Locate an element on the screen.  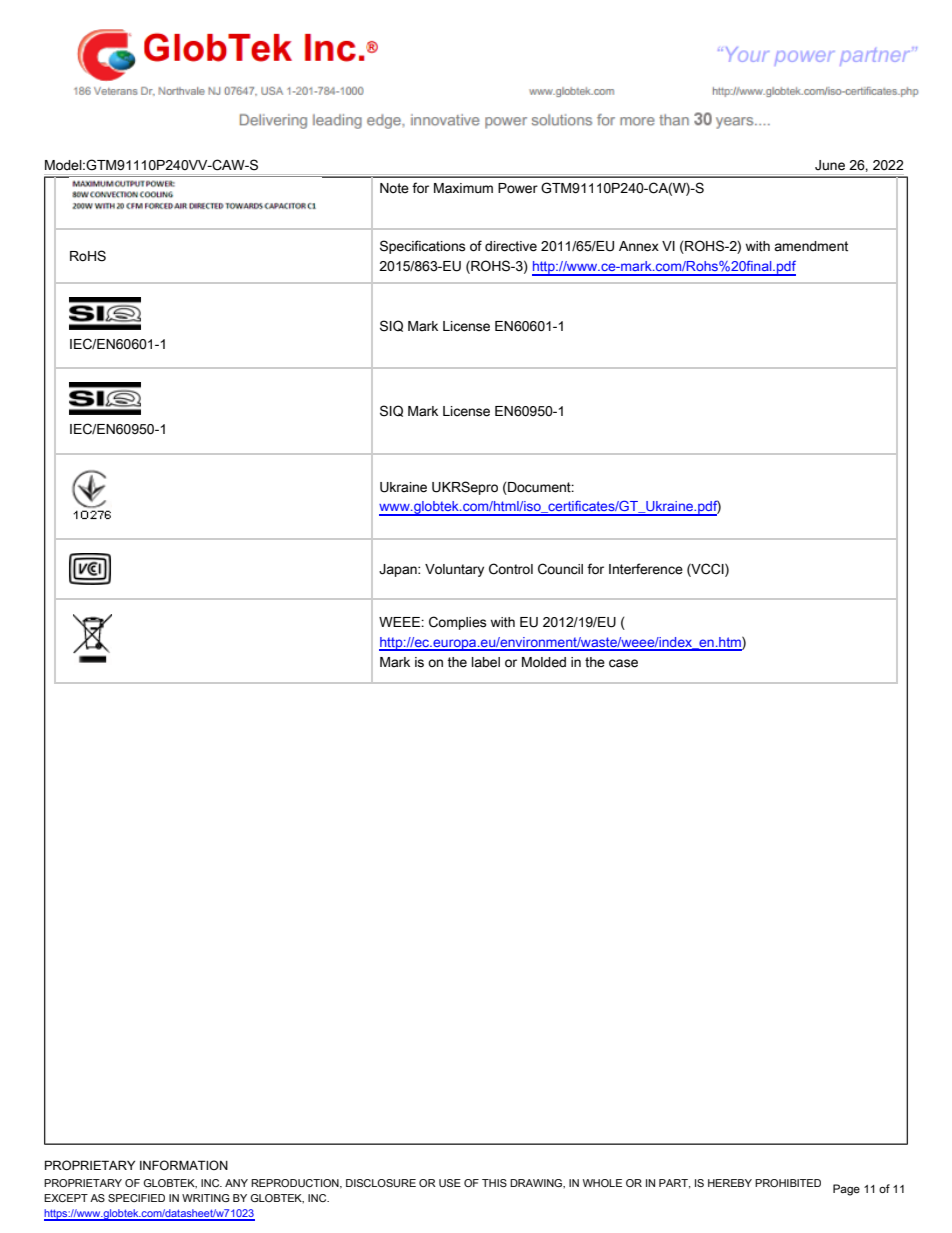
INFORMATION is located at coordinates (184, 1165).
